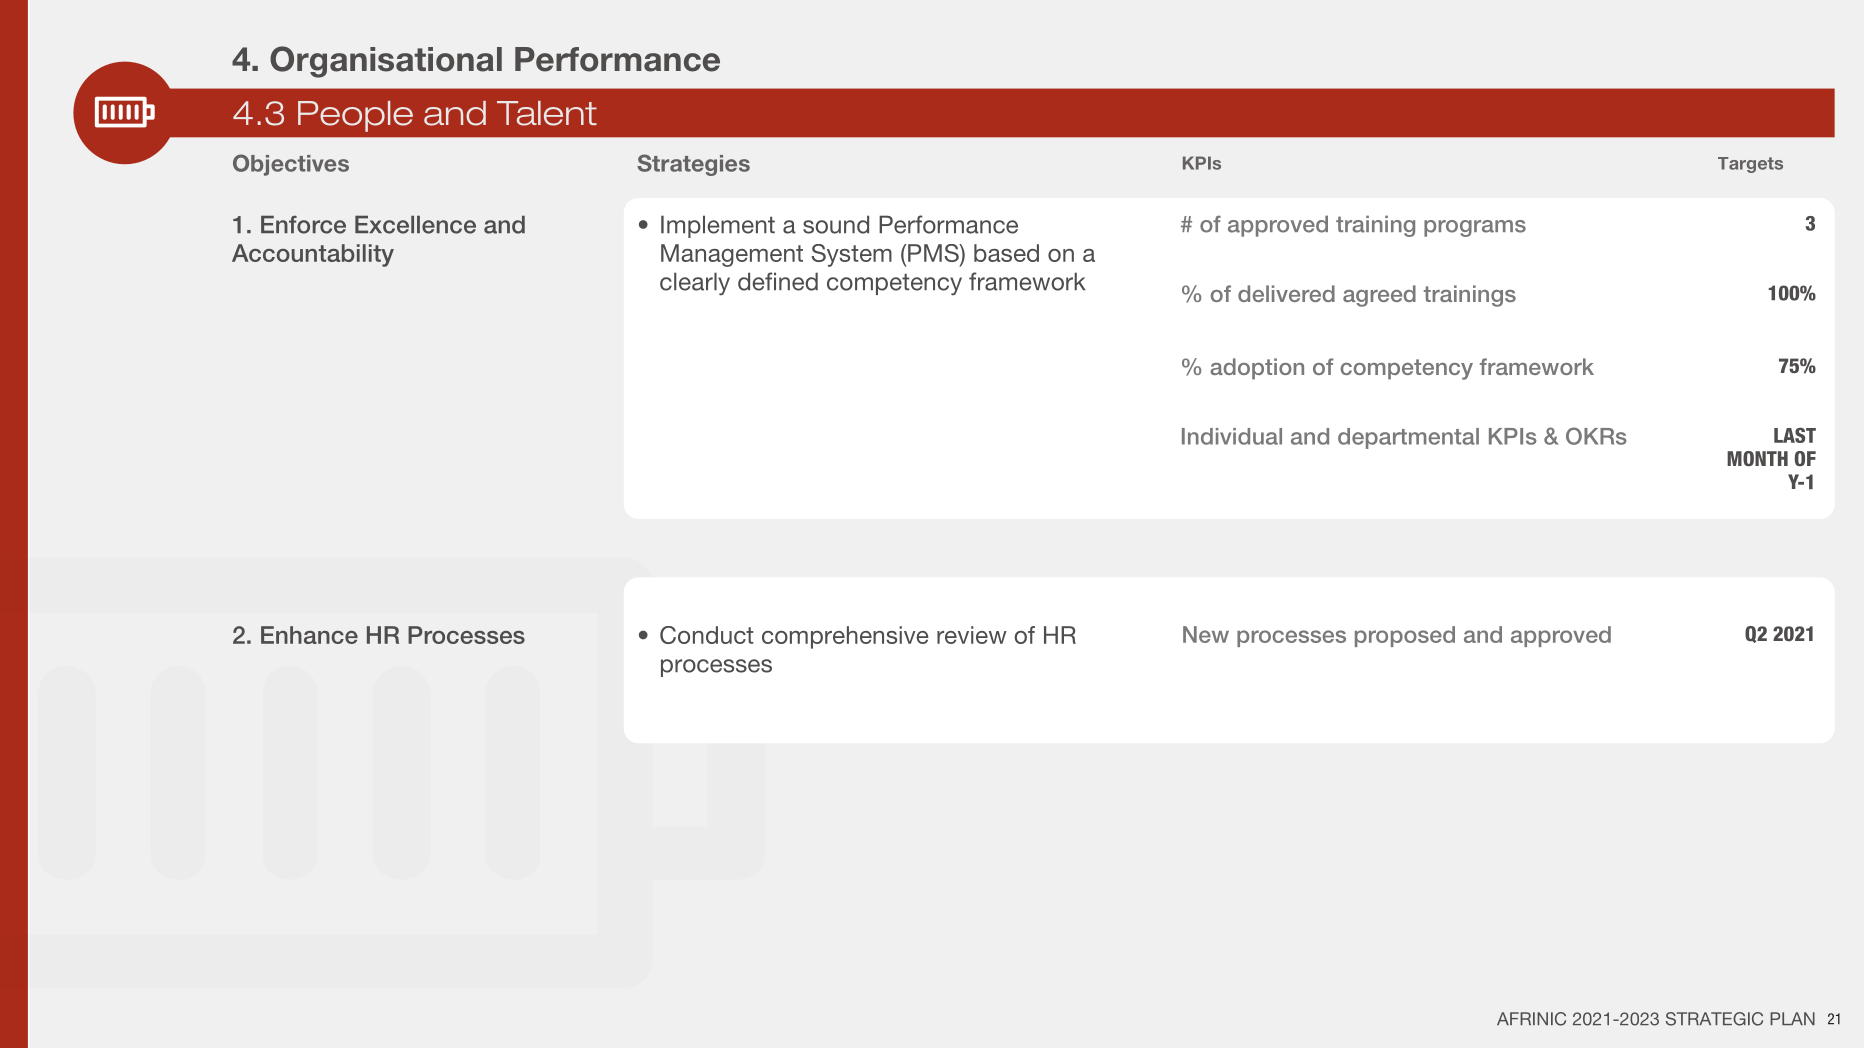 This image has width=1864, height=1048. What do you see at coordinates (1750, 165) in the image?
I see `Targets` at bounding box center [1750, 165].
